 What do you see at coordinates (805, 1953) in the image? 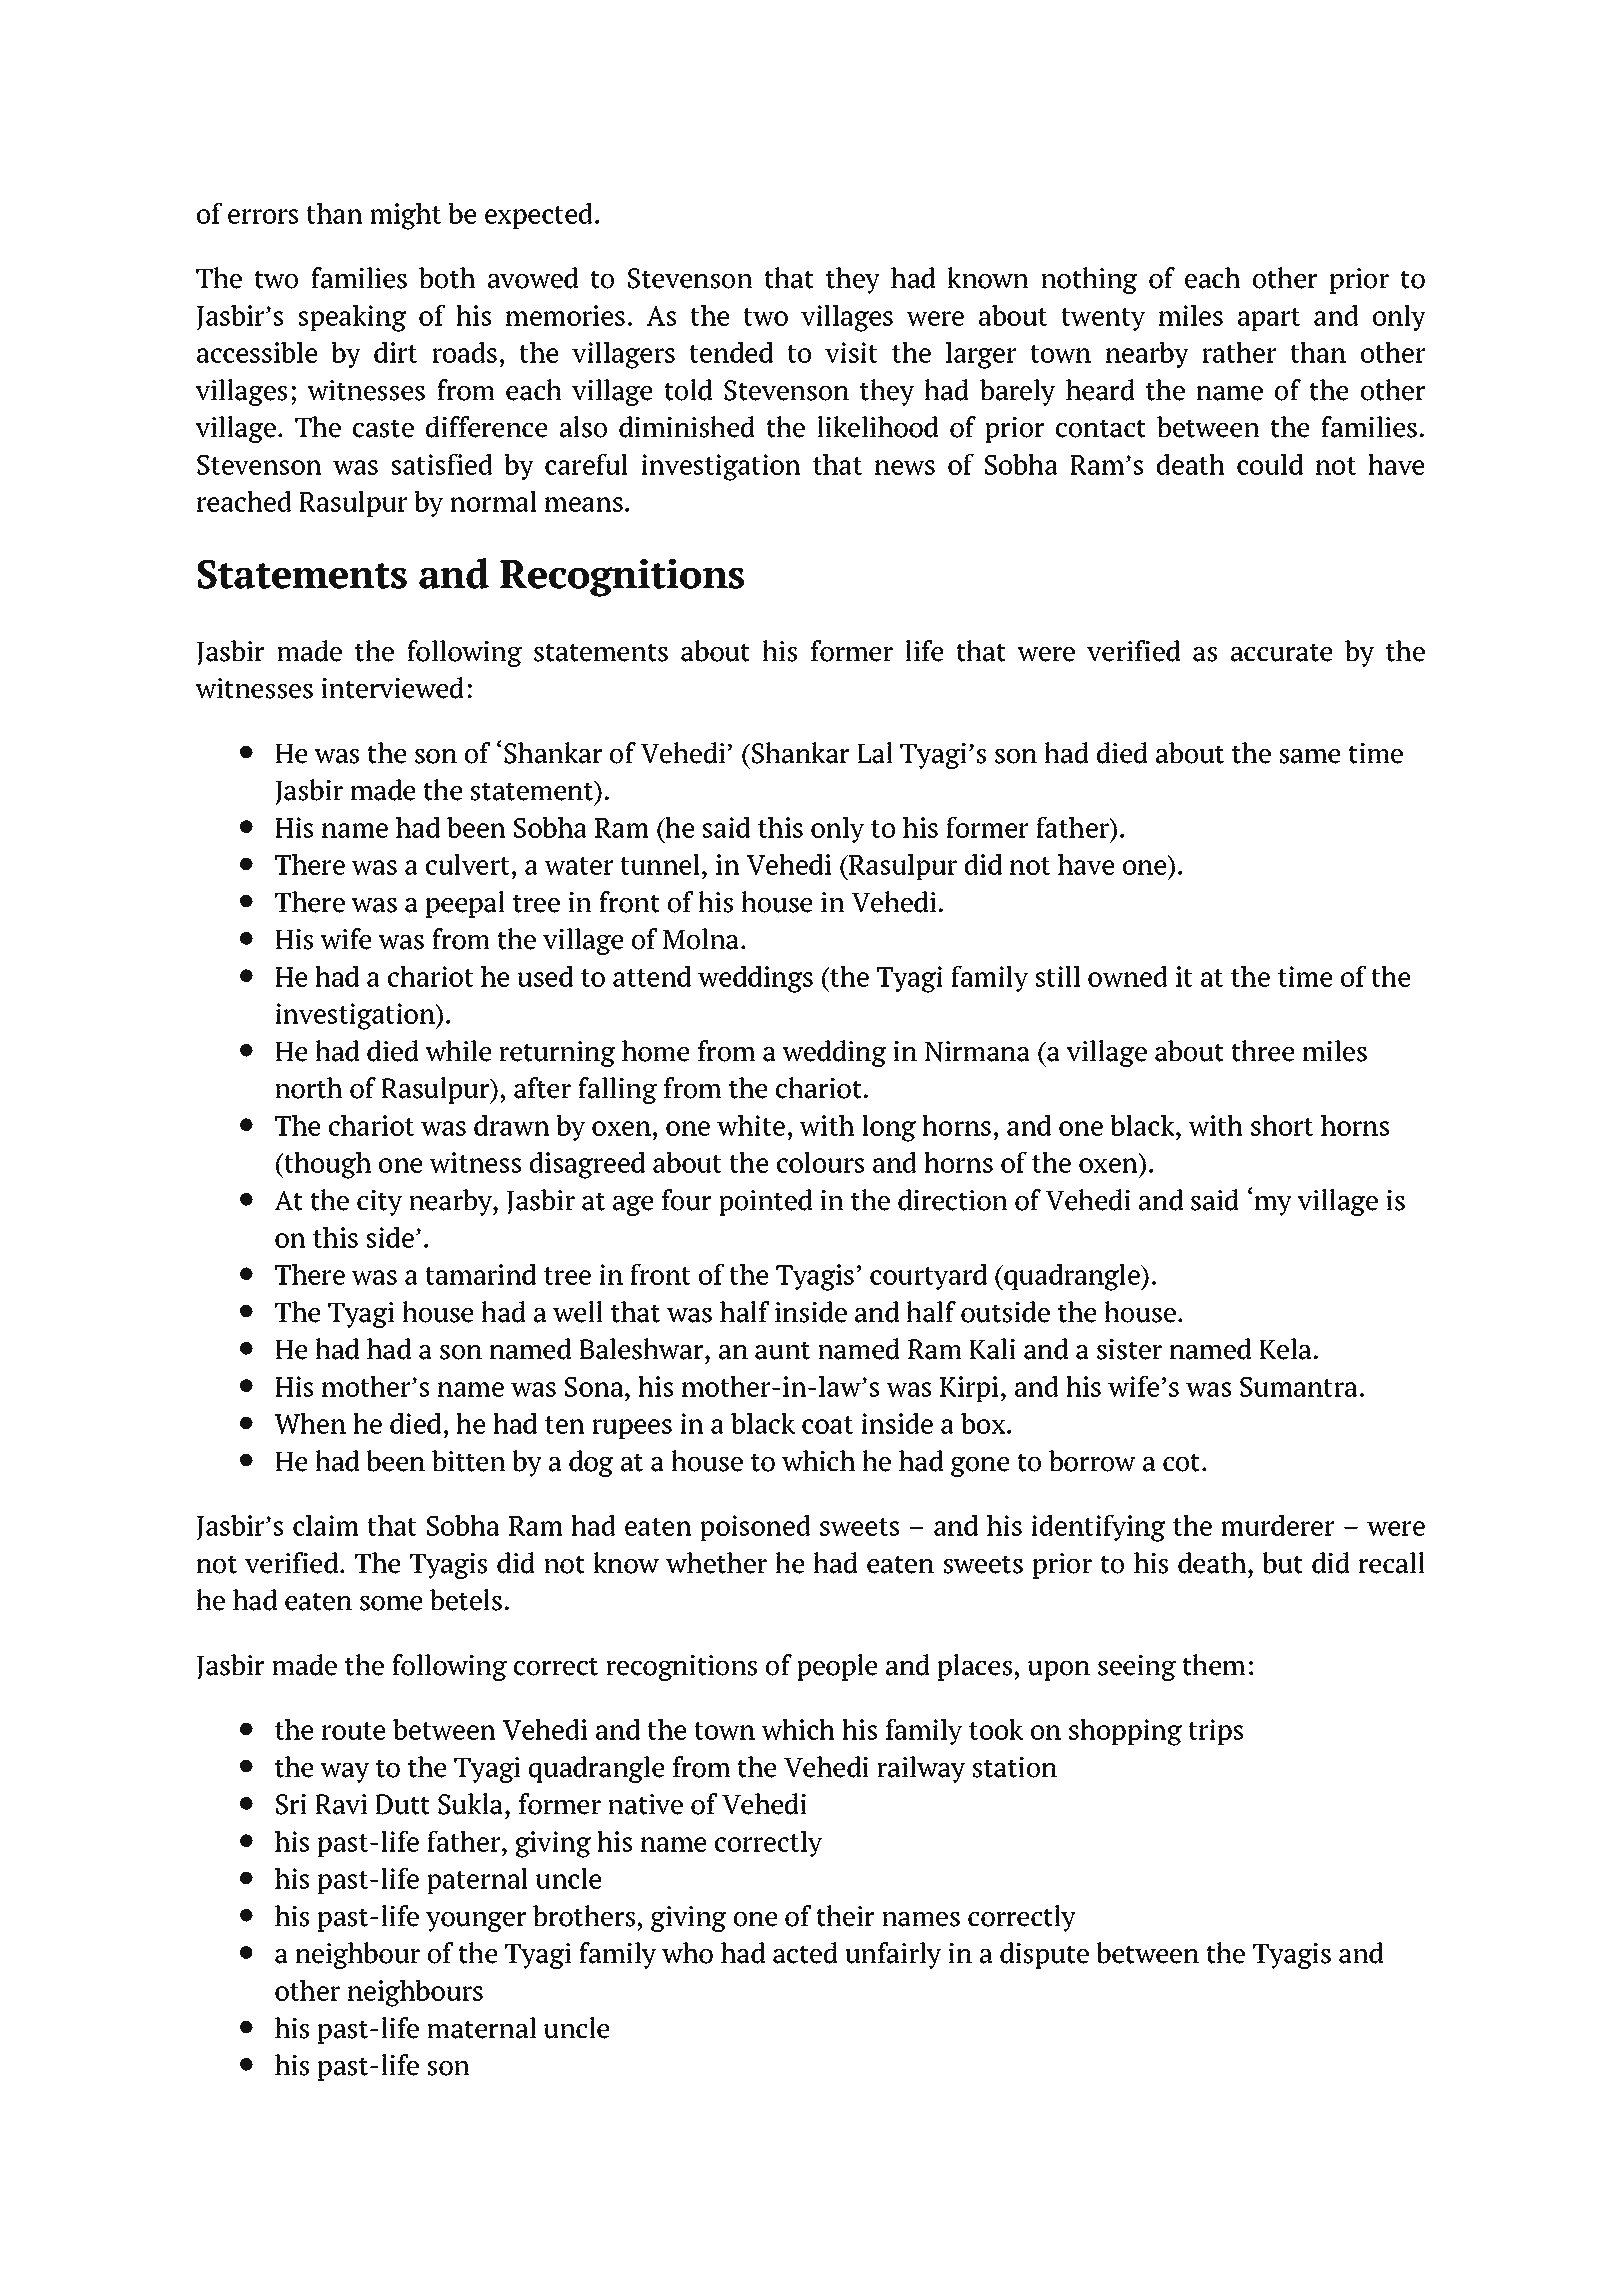
I see `acted` at bounding box center [805, 1953].
